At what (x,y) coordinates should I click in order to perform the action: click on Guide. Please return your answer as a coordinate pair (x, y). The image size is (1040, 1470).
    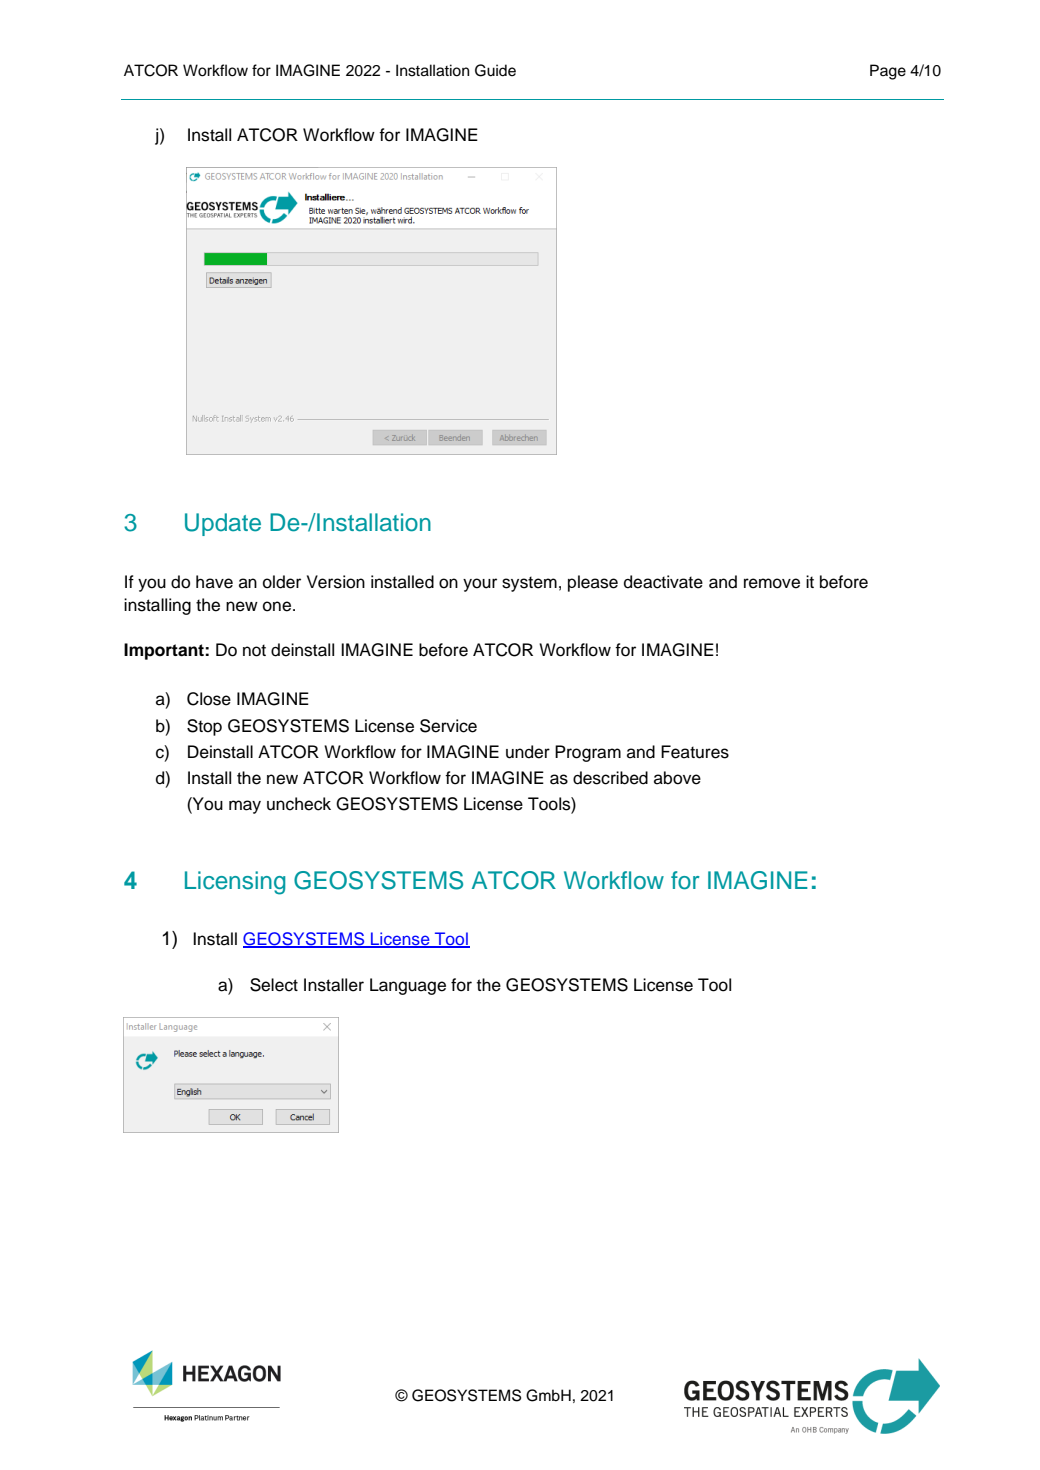
    Looking at the image, I should click on (495, 70).
